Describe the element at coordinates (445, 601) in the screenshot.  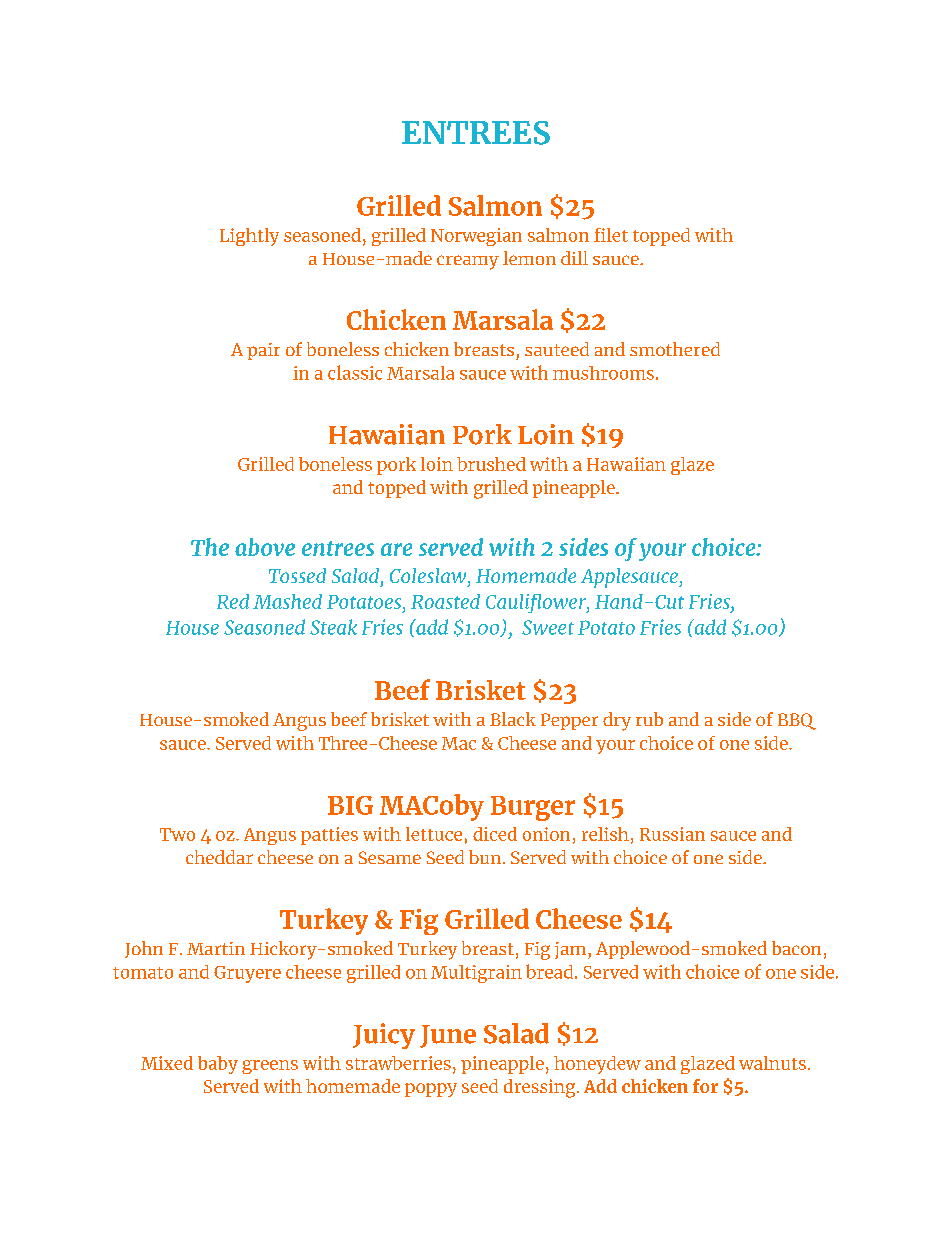
I see `Roasted` at that location.
